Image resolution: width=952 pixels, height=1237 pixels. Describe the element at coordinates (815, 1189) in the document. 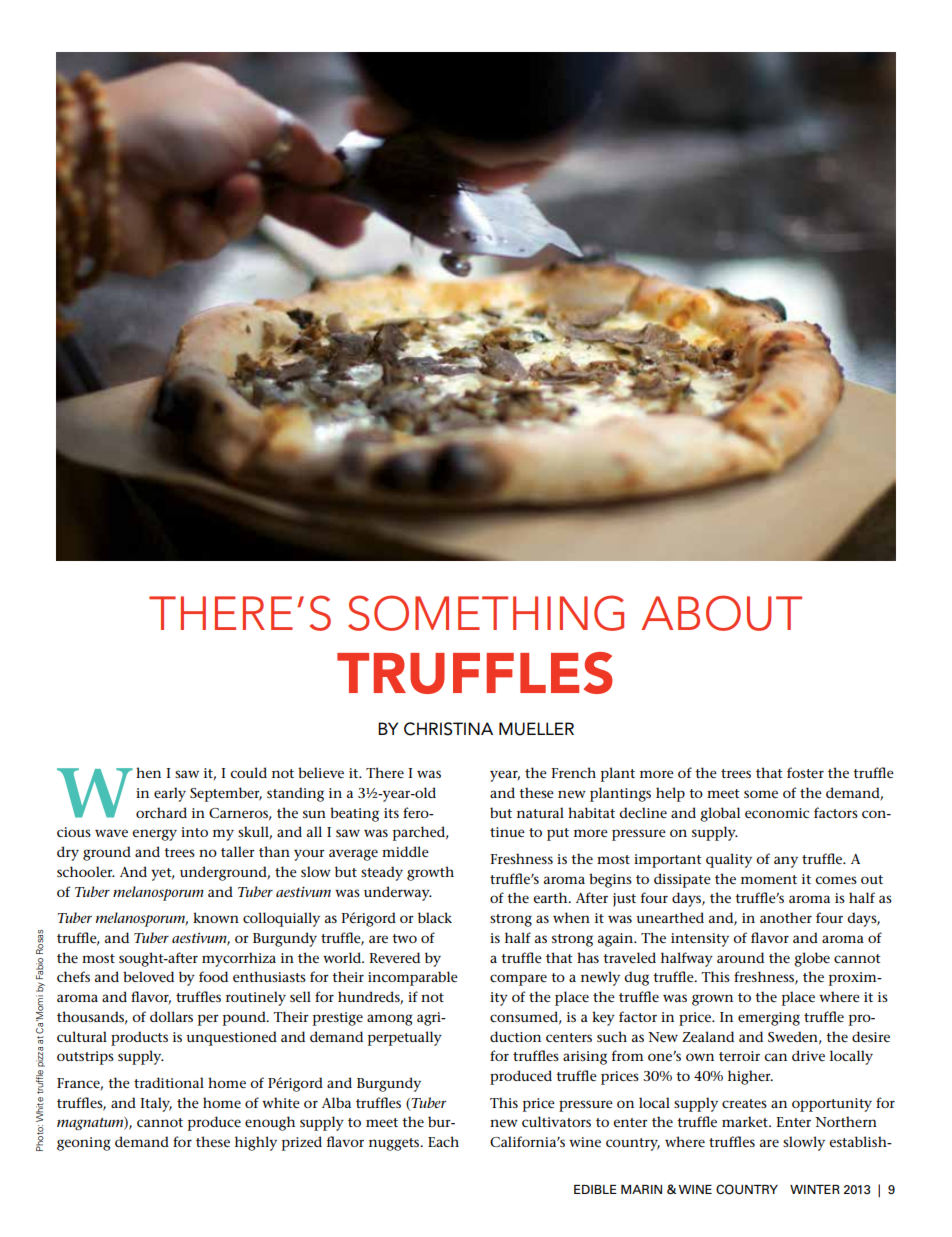

I see `WINTER` at that location.
